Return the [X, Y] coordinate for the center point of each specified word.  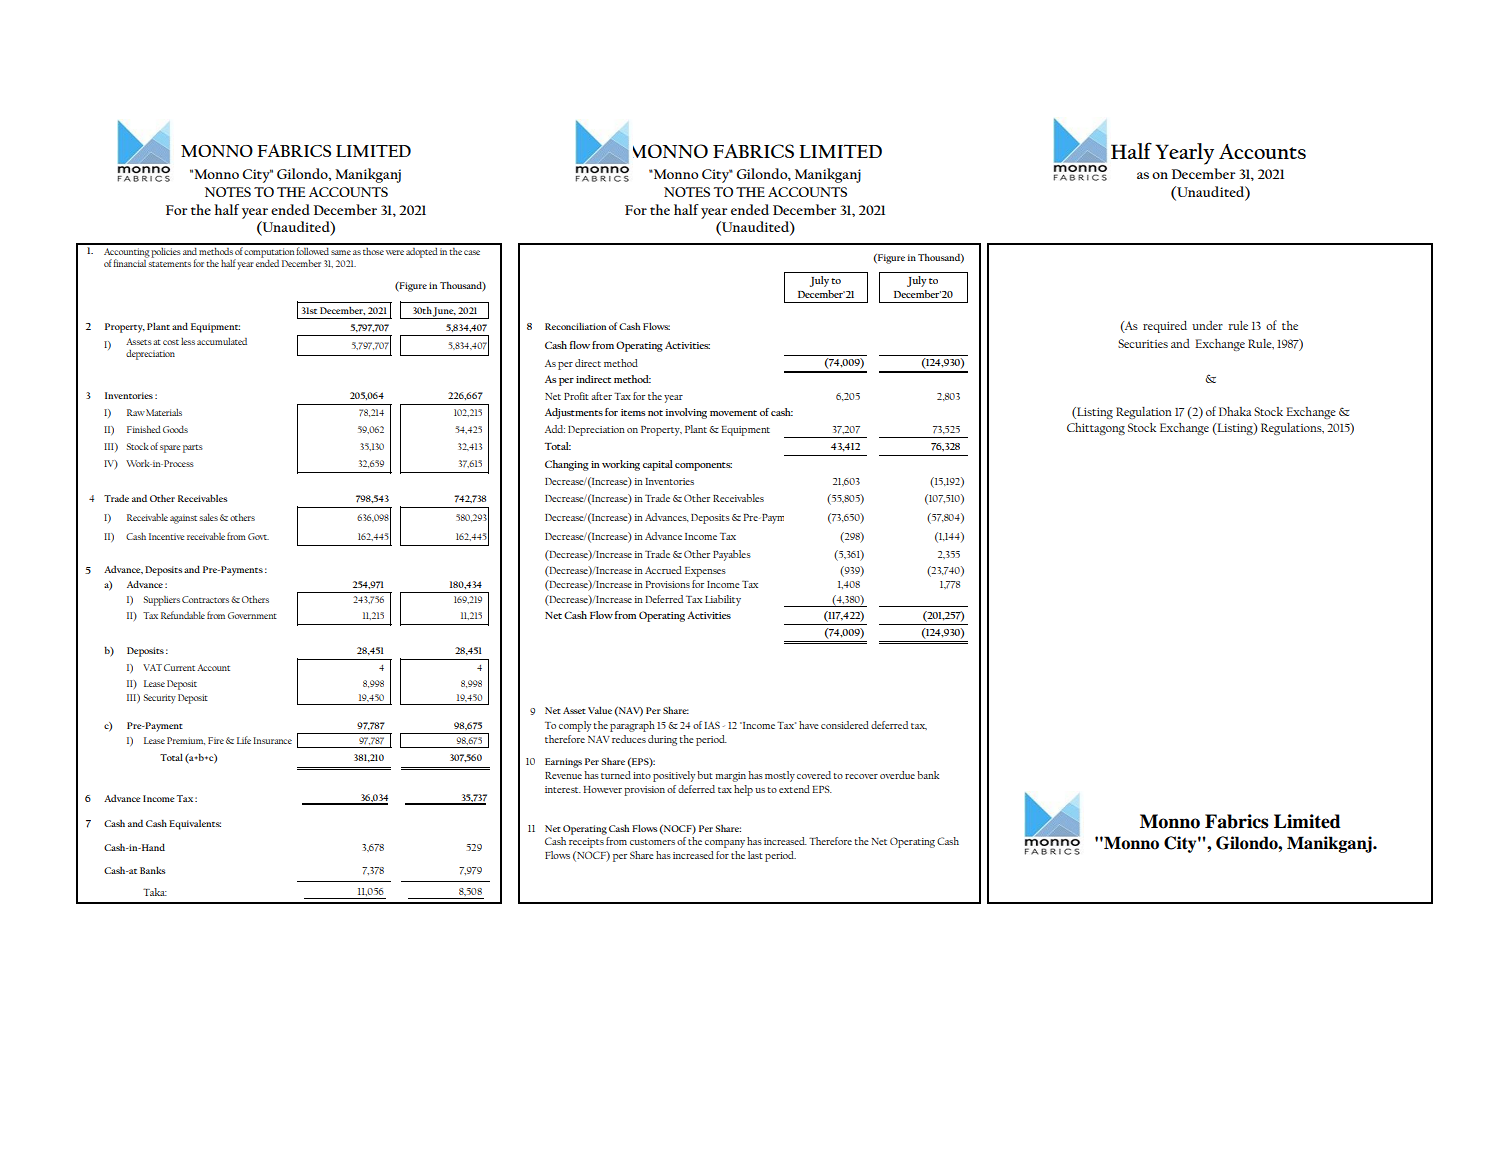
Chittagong [1096, 429]
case [472, 252]
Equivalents [195, 825]
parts [193, 448]
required [1165, 327]
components [703, 466]
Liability [723, 600]
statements [170, 264]
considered [845, 725]
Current [179, 667]
